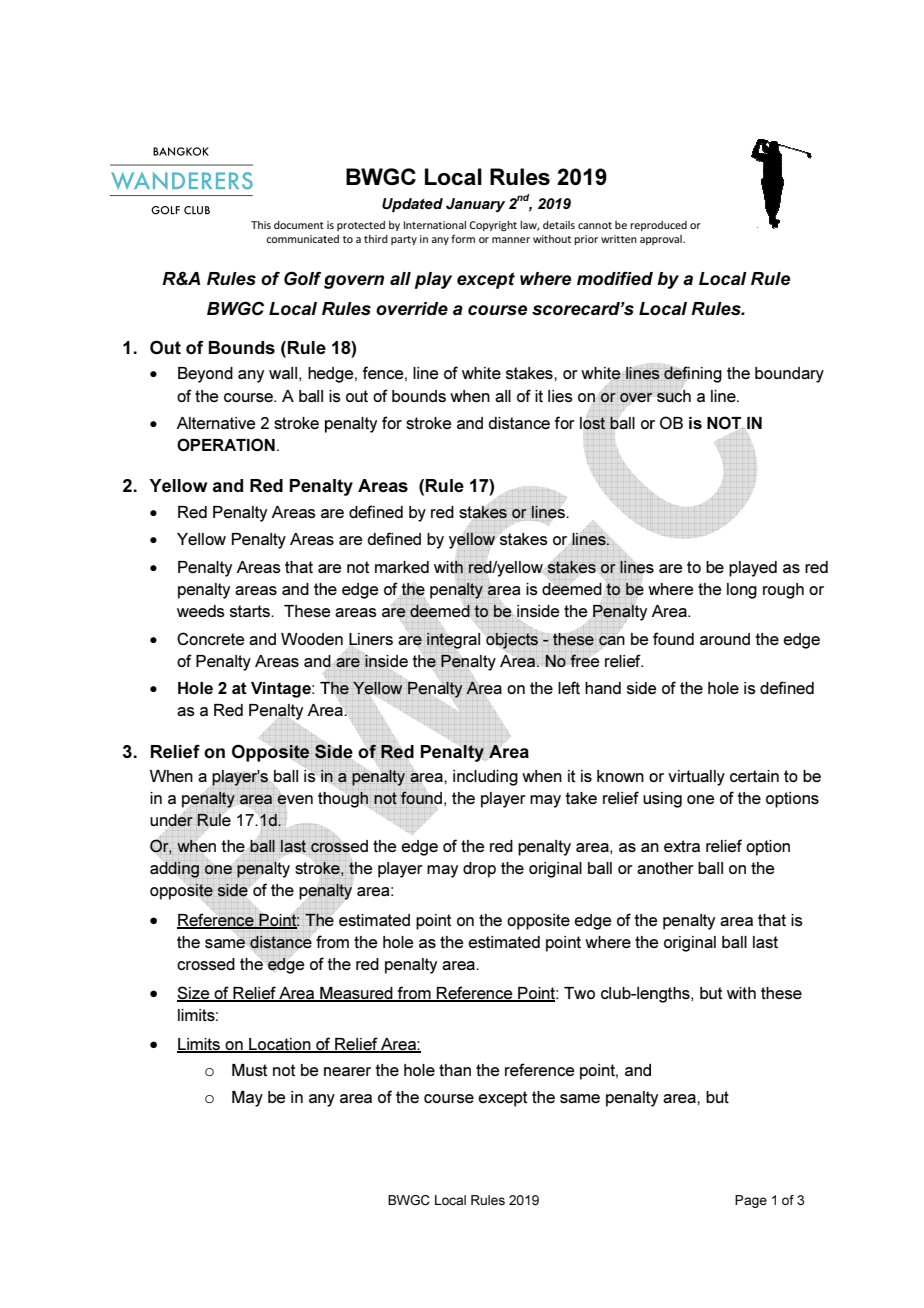  Describe the element at coordinates (579, 993) in the page. I see `Two` at that location.
